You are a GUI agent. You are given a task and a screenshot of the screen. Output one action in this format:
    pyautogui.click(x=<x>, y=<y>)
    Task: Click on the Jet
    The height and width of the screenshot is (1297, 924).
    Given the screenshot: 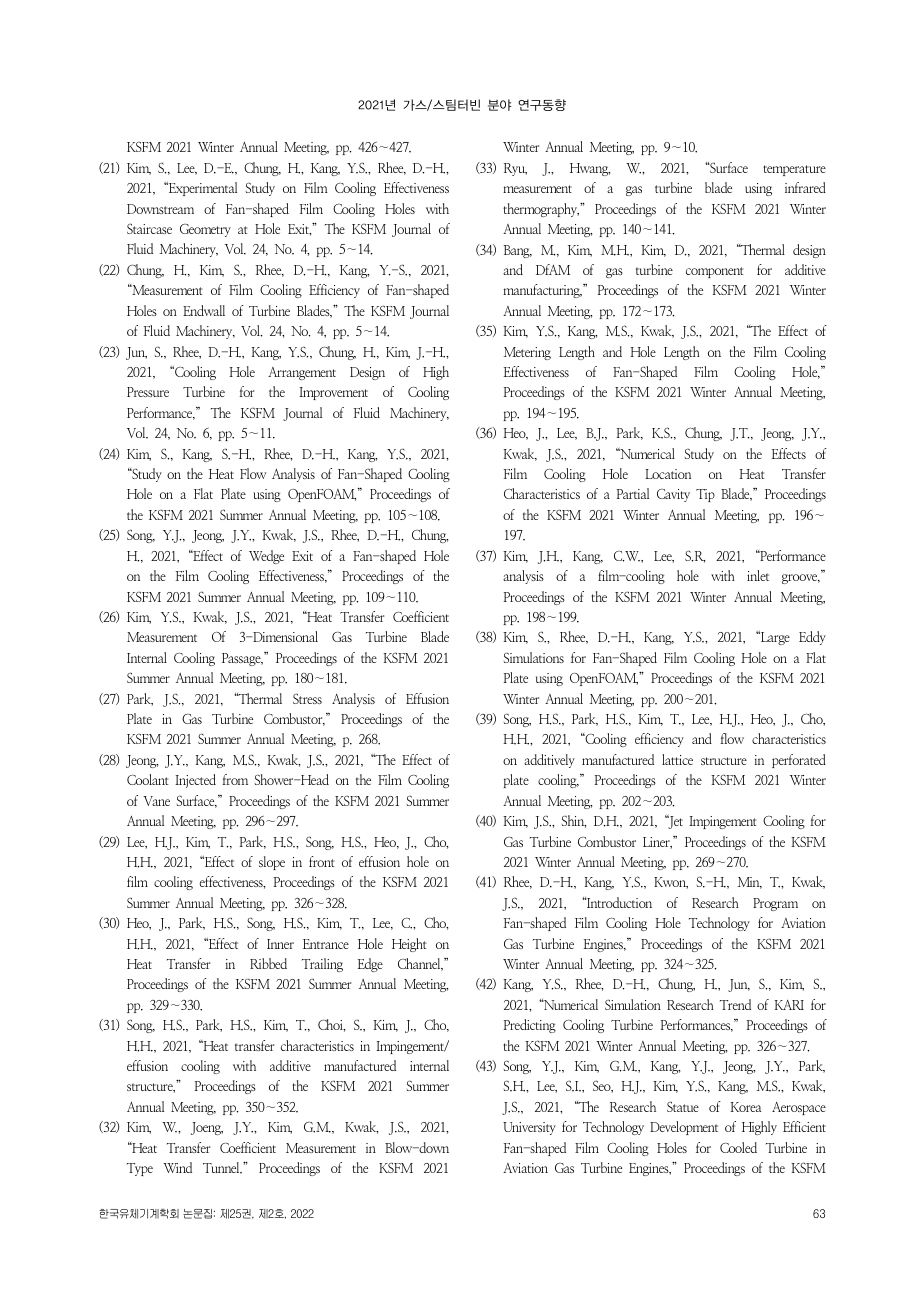 What is the action you would take?
    pyautogui.click(x=674, y=822)
